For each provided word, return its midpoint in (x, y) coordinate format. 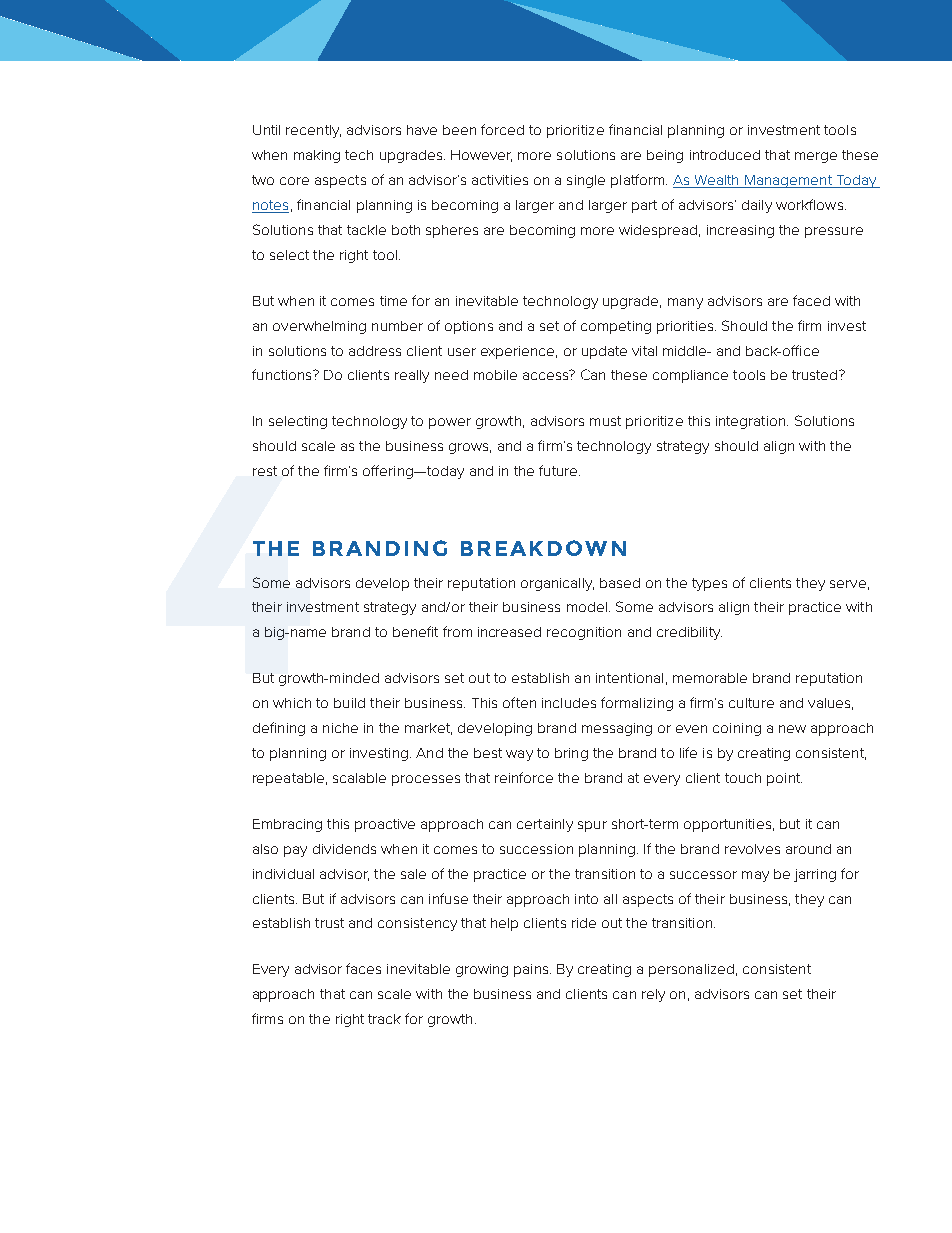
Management (788, 181)
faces (363, 968)
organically (557, 584)
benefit (415, 631)
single (586, 181)
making (317, 156)
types (709, 584)
